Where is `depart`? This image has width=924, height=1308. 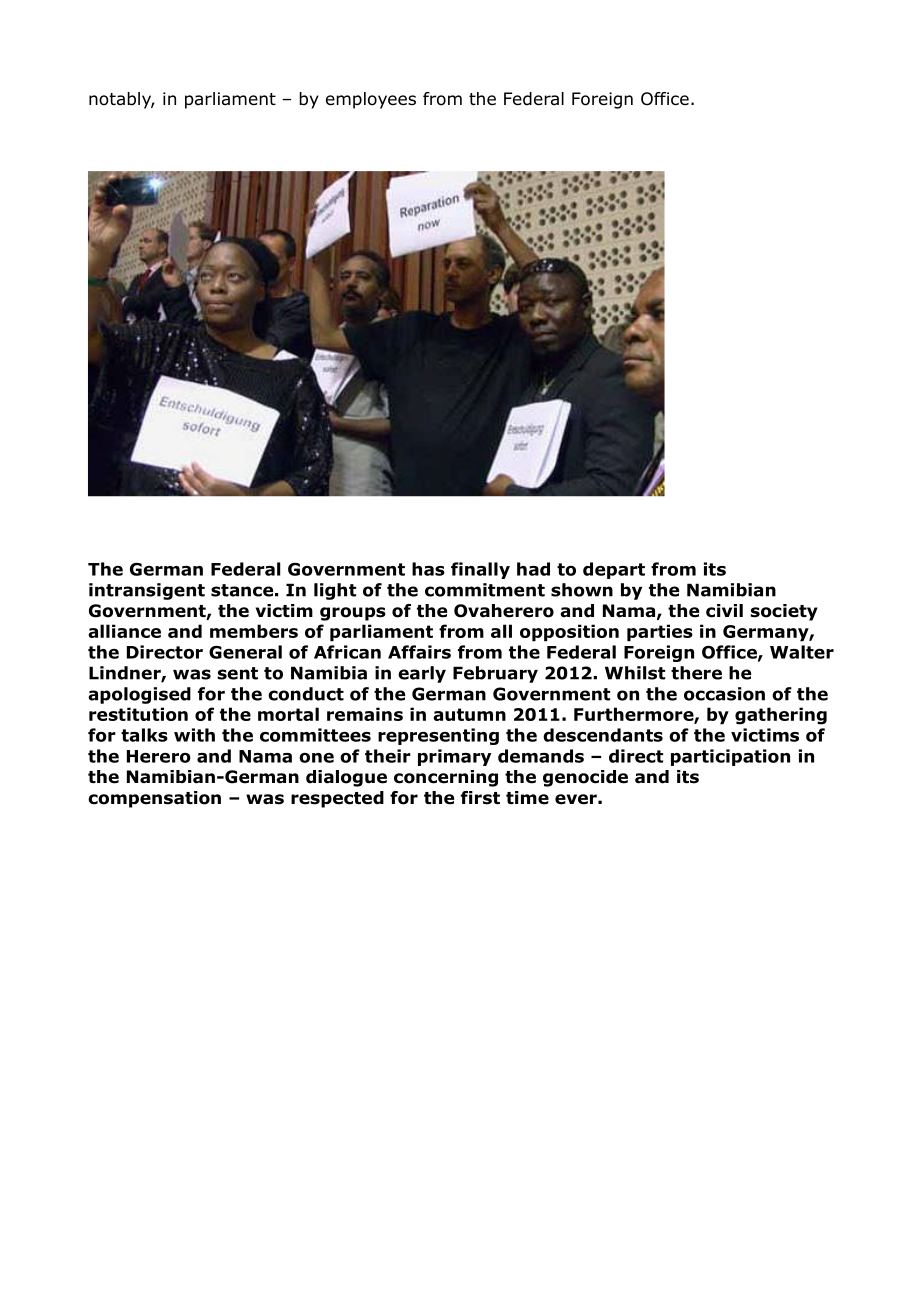
depart is located at coordinates (614, 570).
